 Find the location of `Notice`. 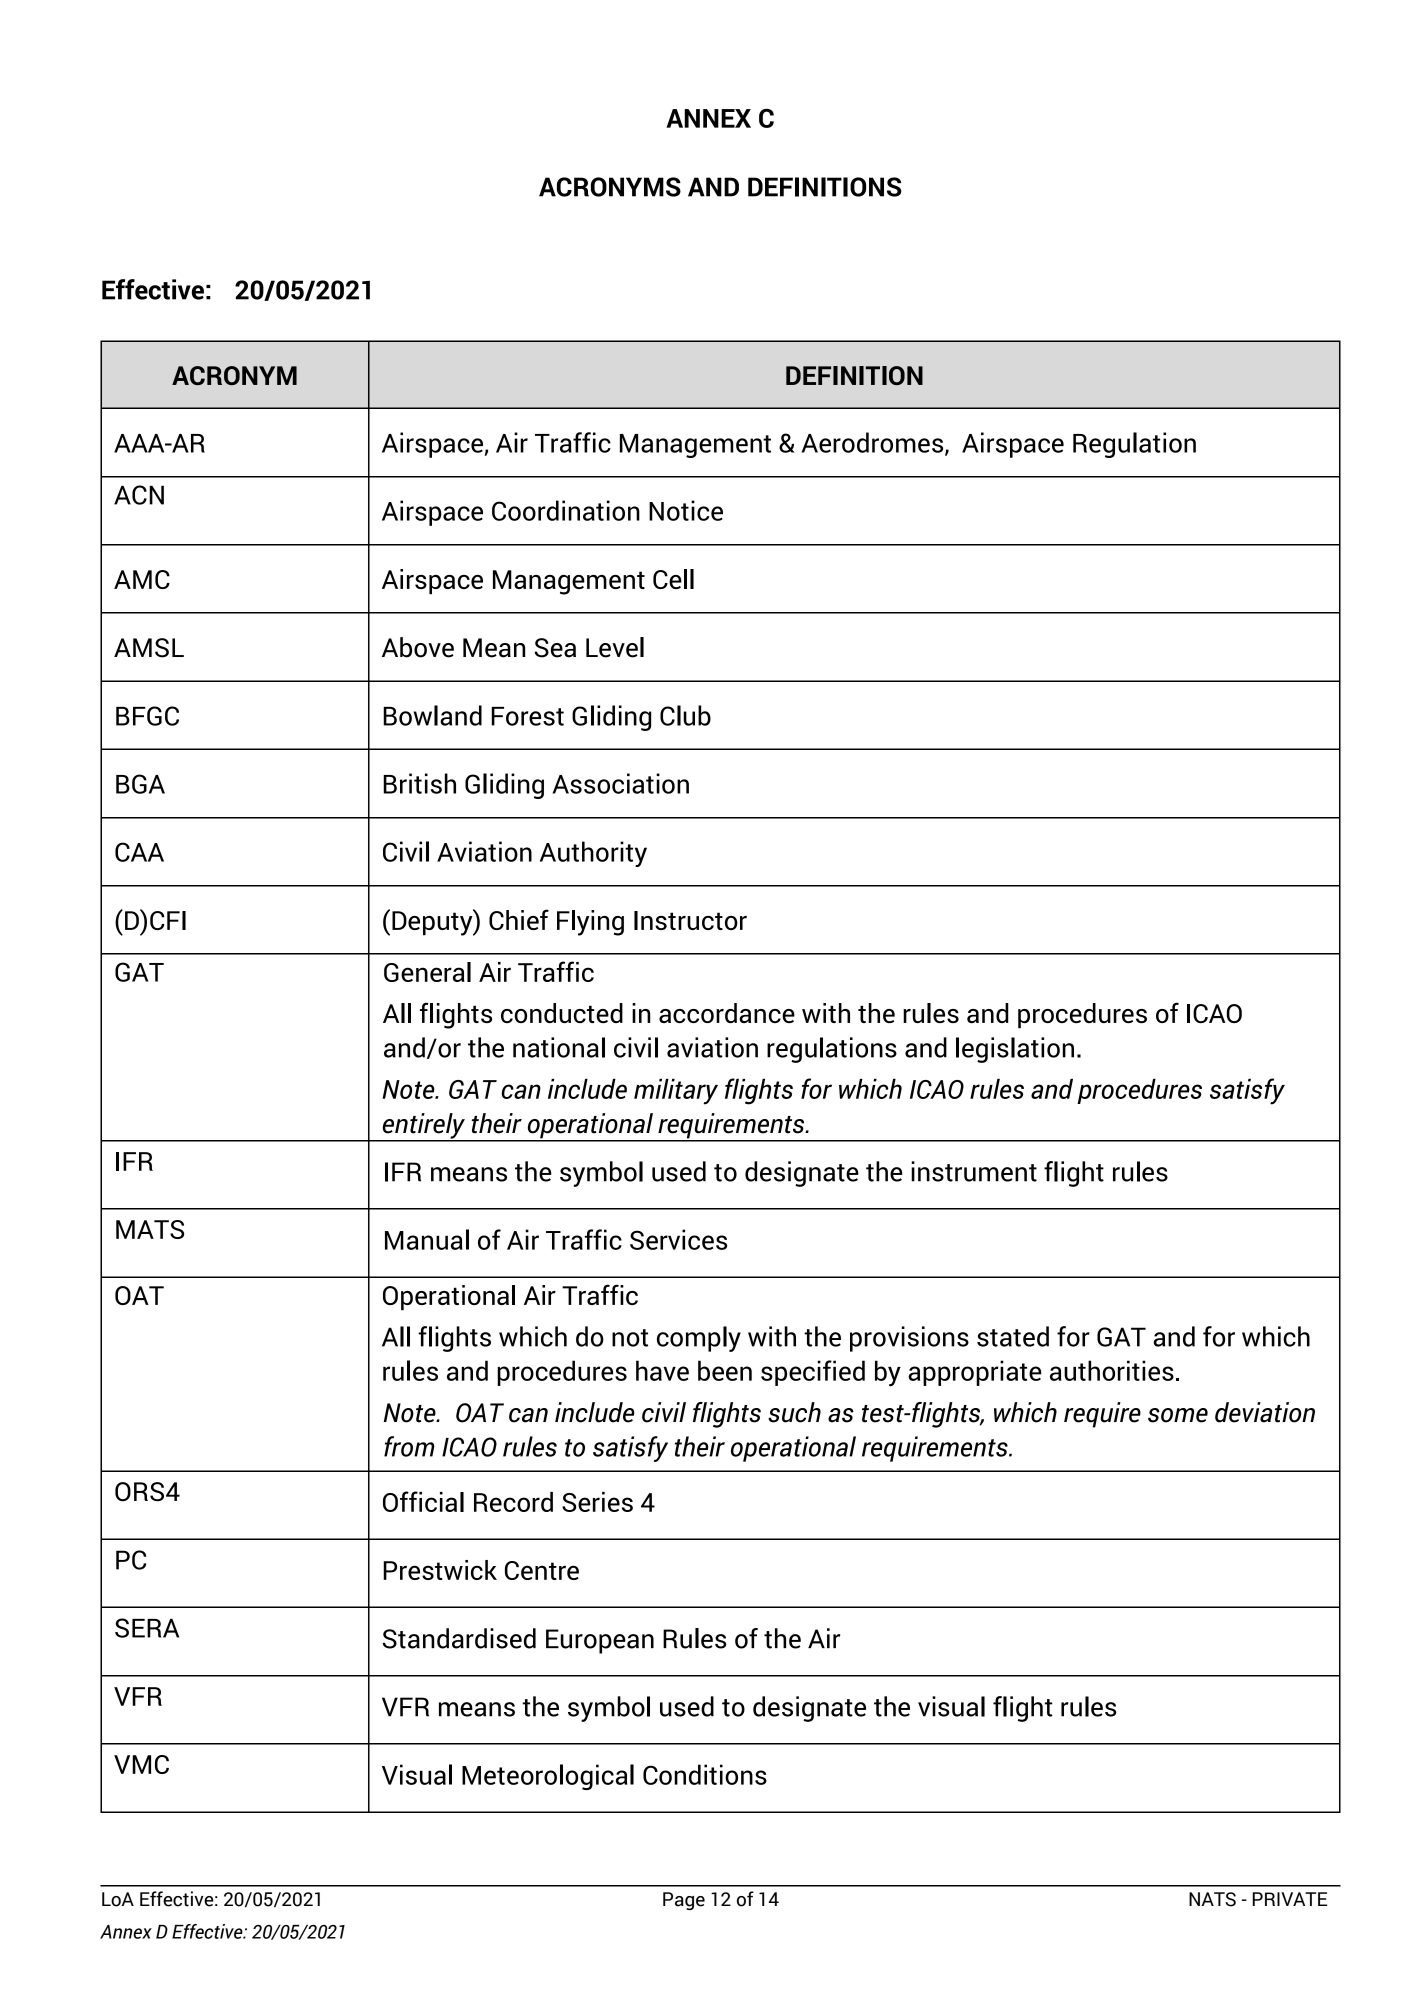

Notice is located at coordinates (686, 510).
